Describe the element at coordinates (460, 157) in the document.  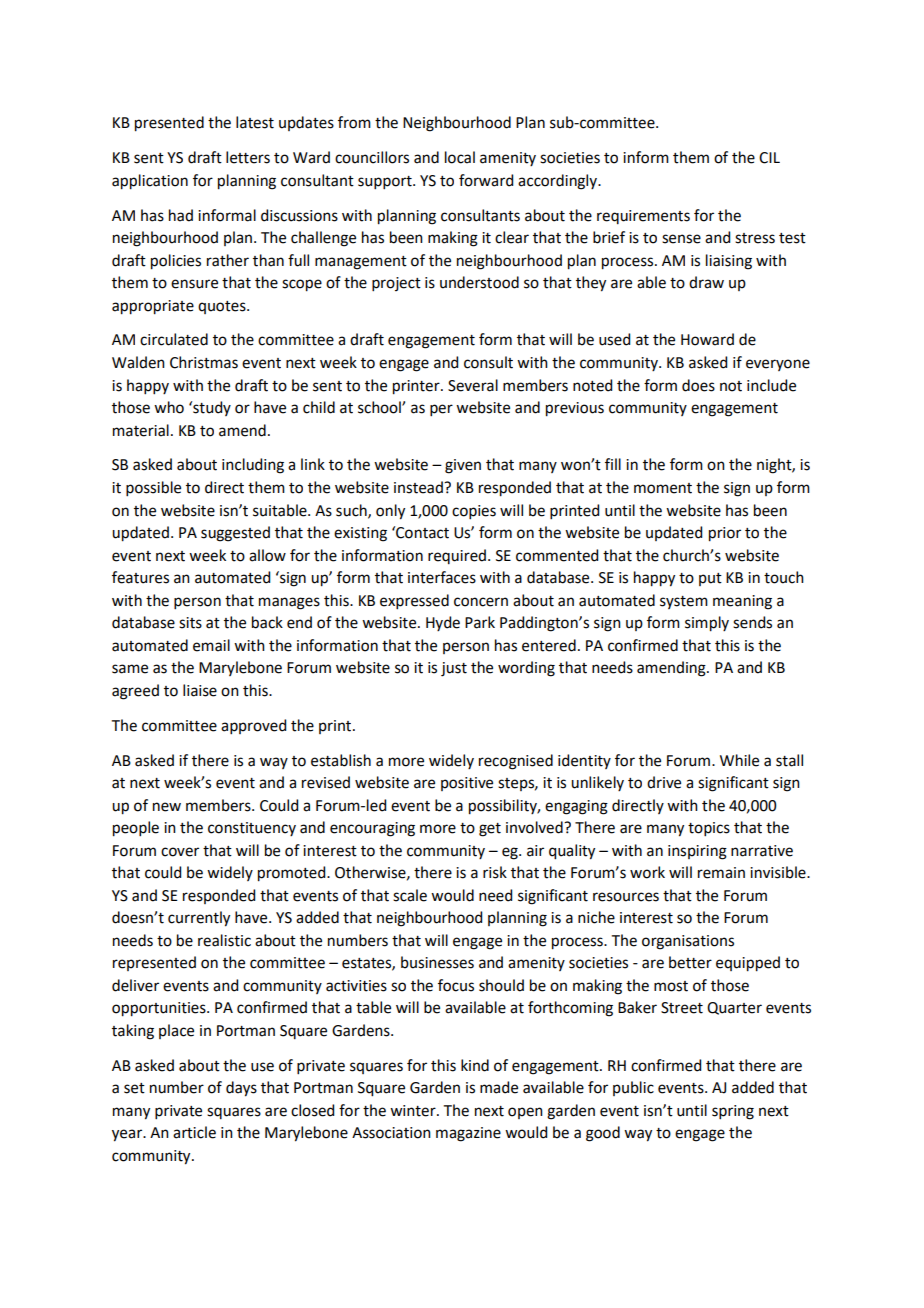
I see `local` at that location.
